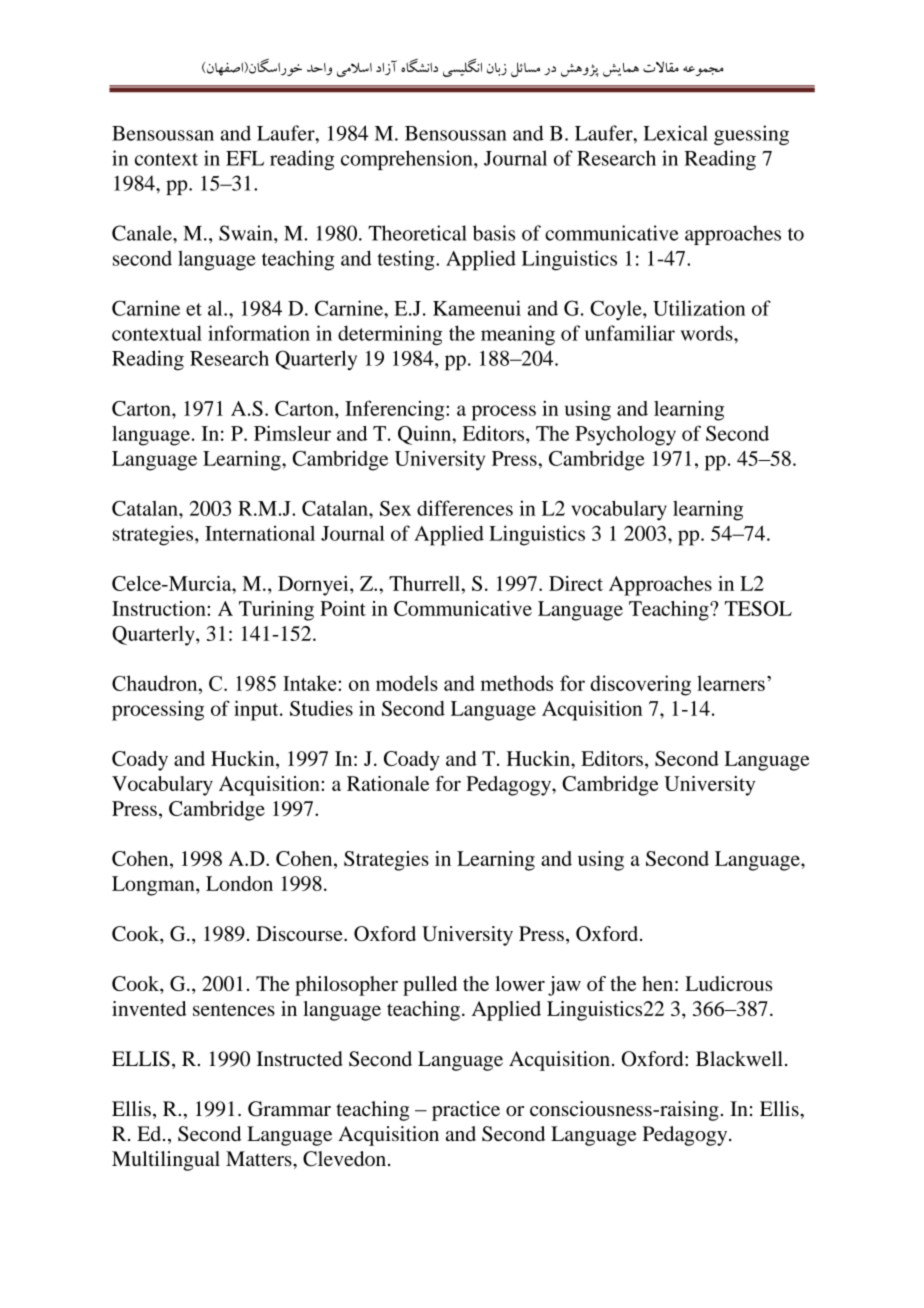  I want to click on discovering, so click(640, 685).
